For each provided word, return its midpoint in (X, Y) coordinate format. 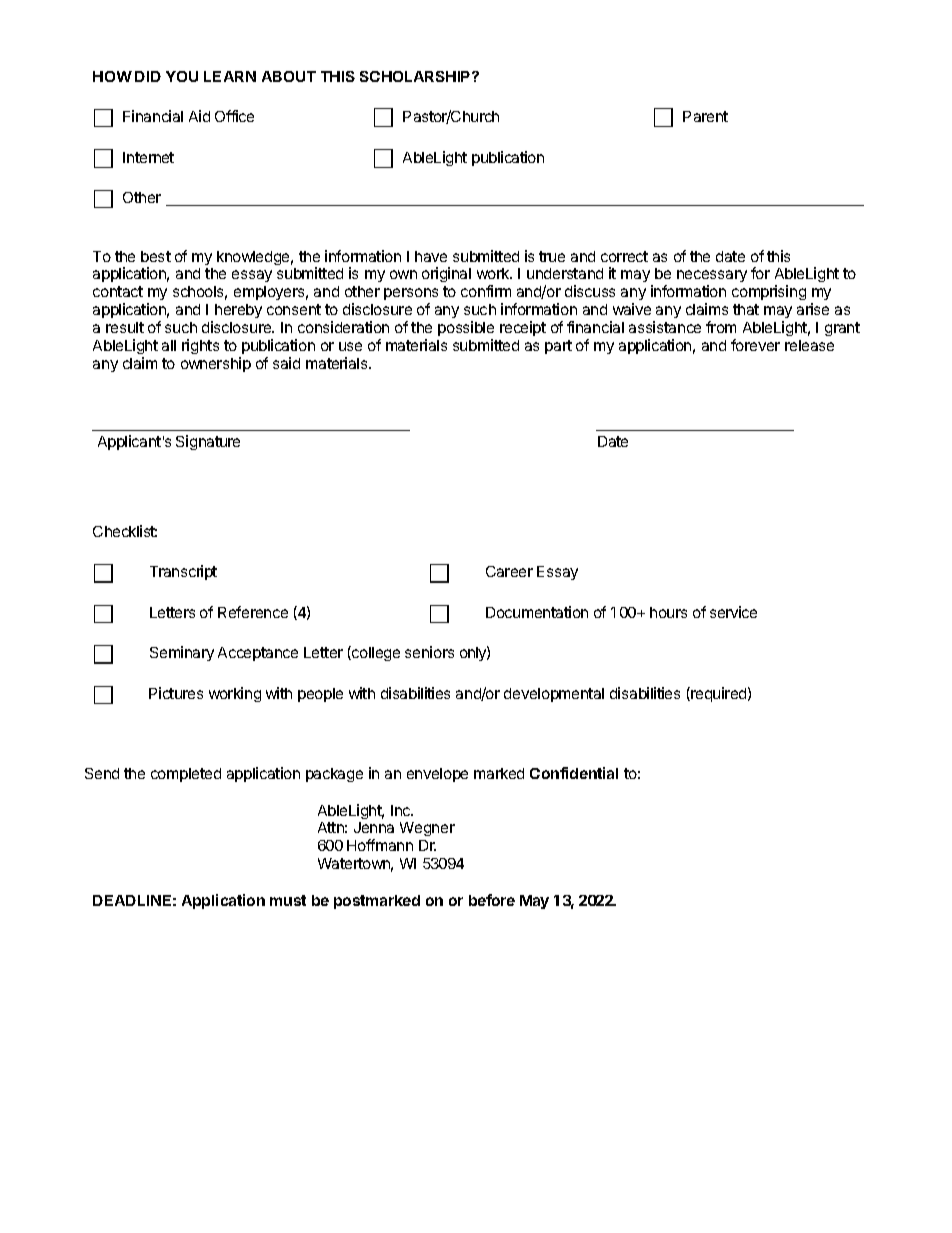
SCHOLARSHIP (416, 76)
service (733, 612)
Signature (208, 442)
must (288, 900)
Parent (705, 116)
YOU (182, 76)
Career (509, 571)
